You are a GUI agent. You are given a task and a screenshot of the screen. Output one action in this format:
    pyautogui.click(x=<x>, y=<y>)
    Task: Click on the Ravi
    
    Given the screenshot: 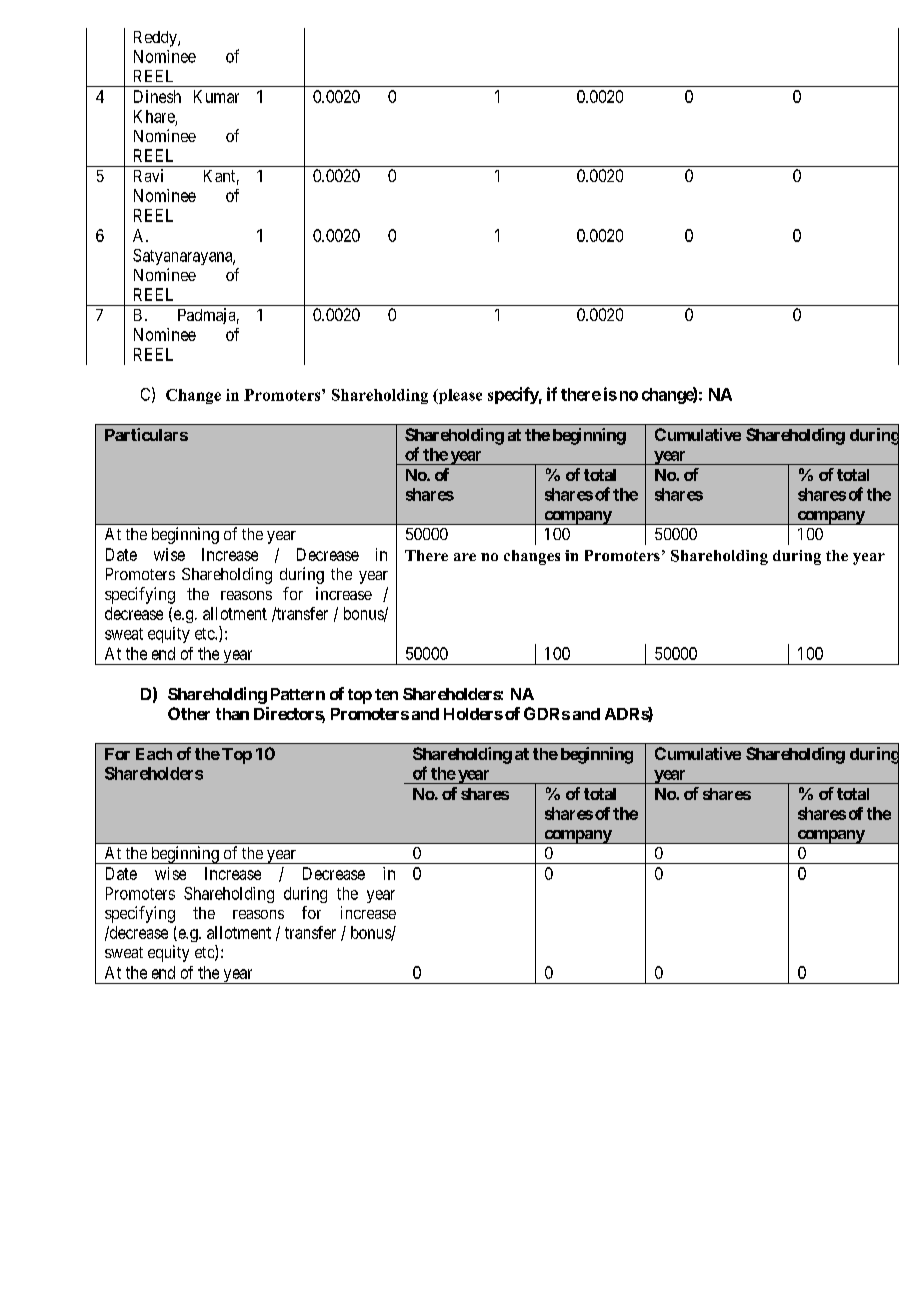 What is the action you would take?
    pyautogui.click(x=148, y=175)
